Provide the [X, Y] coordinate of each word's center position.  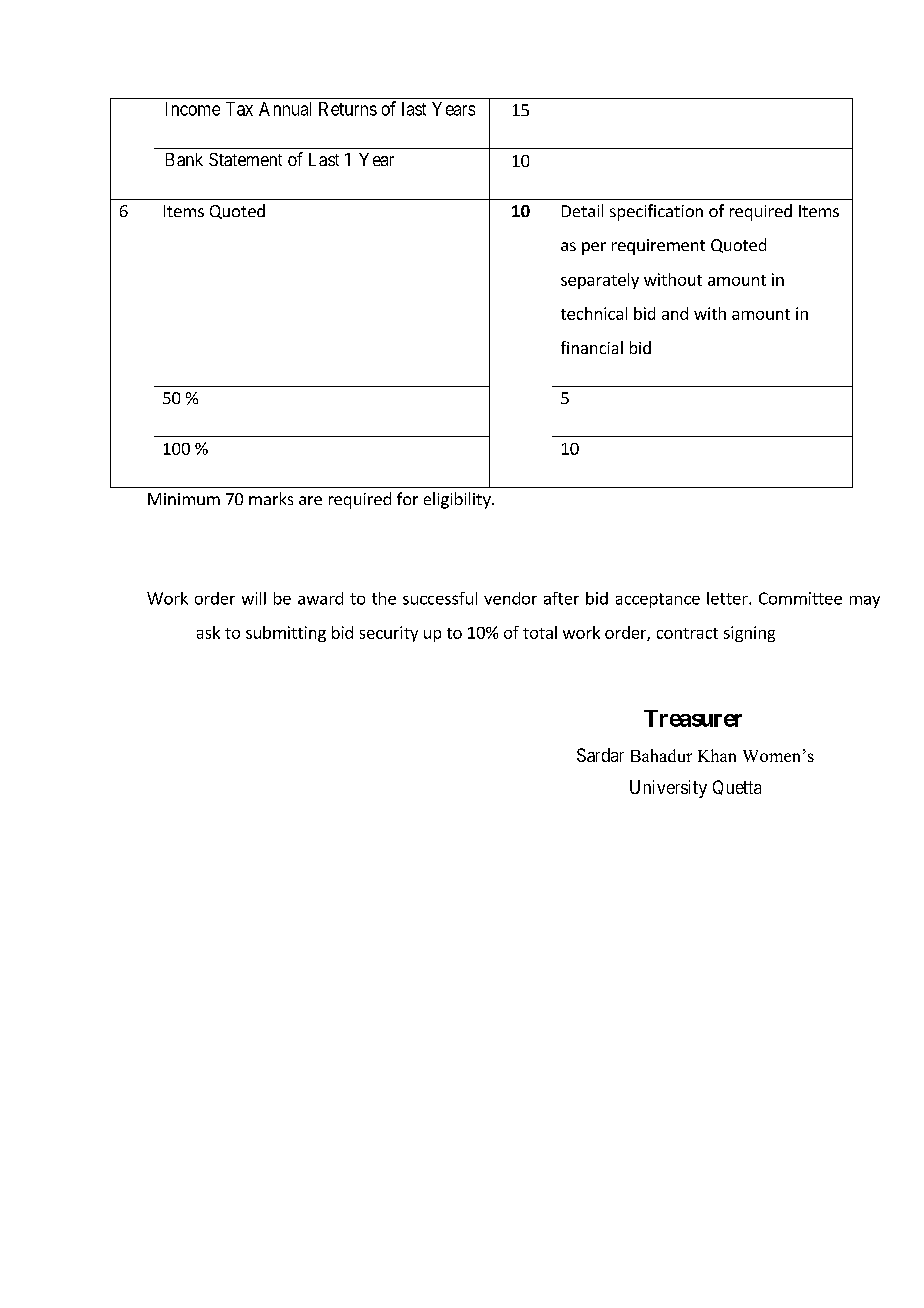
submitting [286, 634]
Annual [285, 109]
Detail [582, 210]
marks [271, 498]
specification [656, 212]
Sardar [600, 755]
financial [592, 347]
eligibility [458, 500]
